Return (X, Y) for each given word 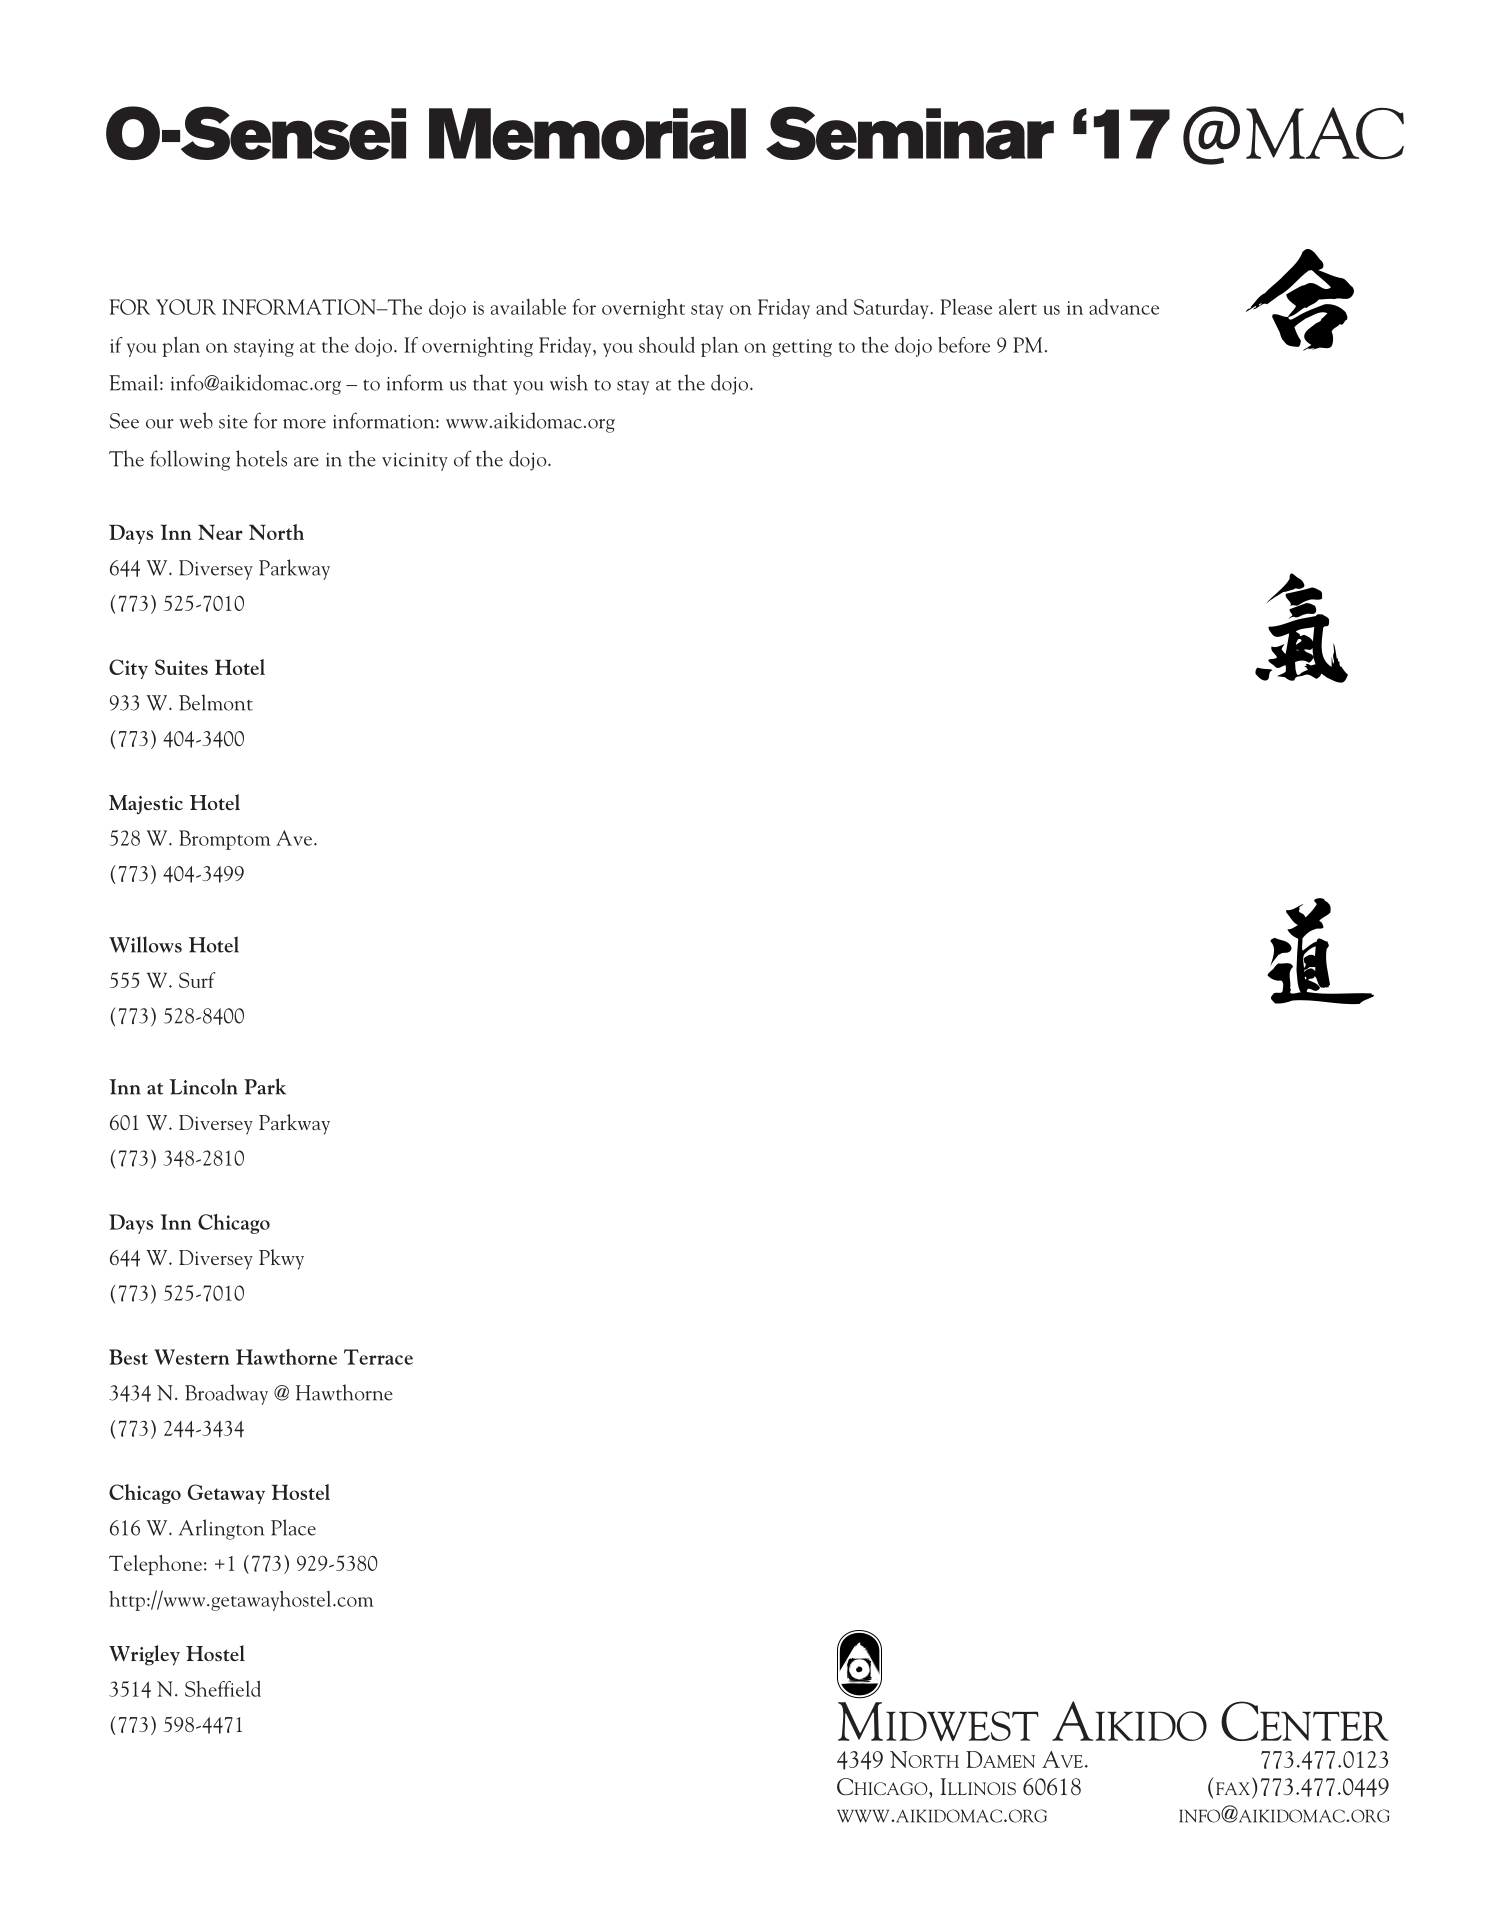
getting (802, 348)
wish (569, 382)
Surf (197, 980)
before (964, 345)
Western (191, 1357)
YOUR (186, 307)
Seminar (910, 133)
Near (220, 532)
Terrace (378, 1357)
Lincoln (203, 1086)
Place (293, 1527)
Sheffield (223, 1689)
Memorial (587, 134)
